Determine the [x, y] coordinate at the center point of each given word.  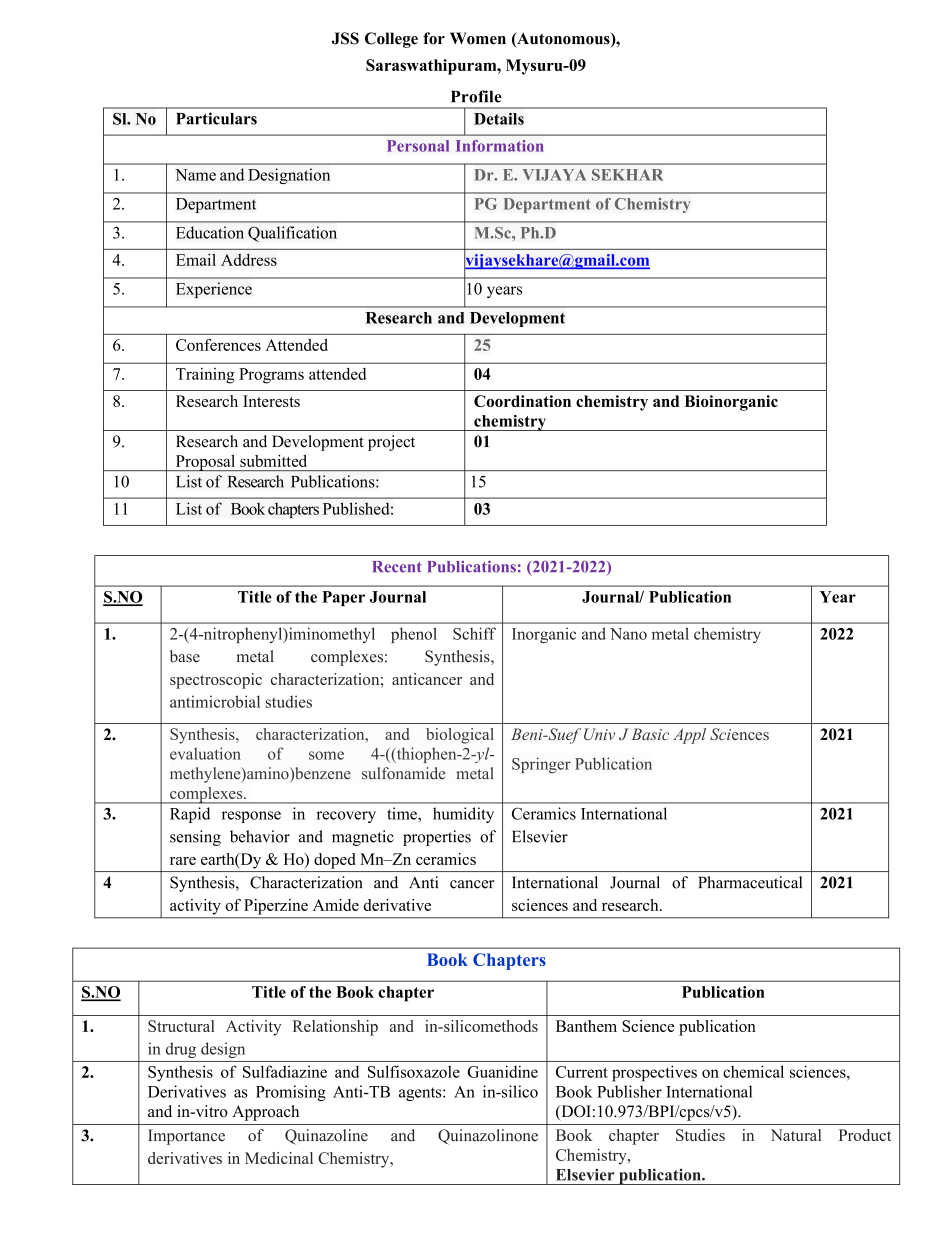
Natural [796, 1135]
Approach [265, 1113]
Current [582, 1072]
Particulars [216, 118]
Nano [628, 634]
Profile [476, 96]
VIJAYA [554, 175]
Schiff [474, 633]
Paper [343, 598]
